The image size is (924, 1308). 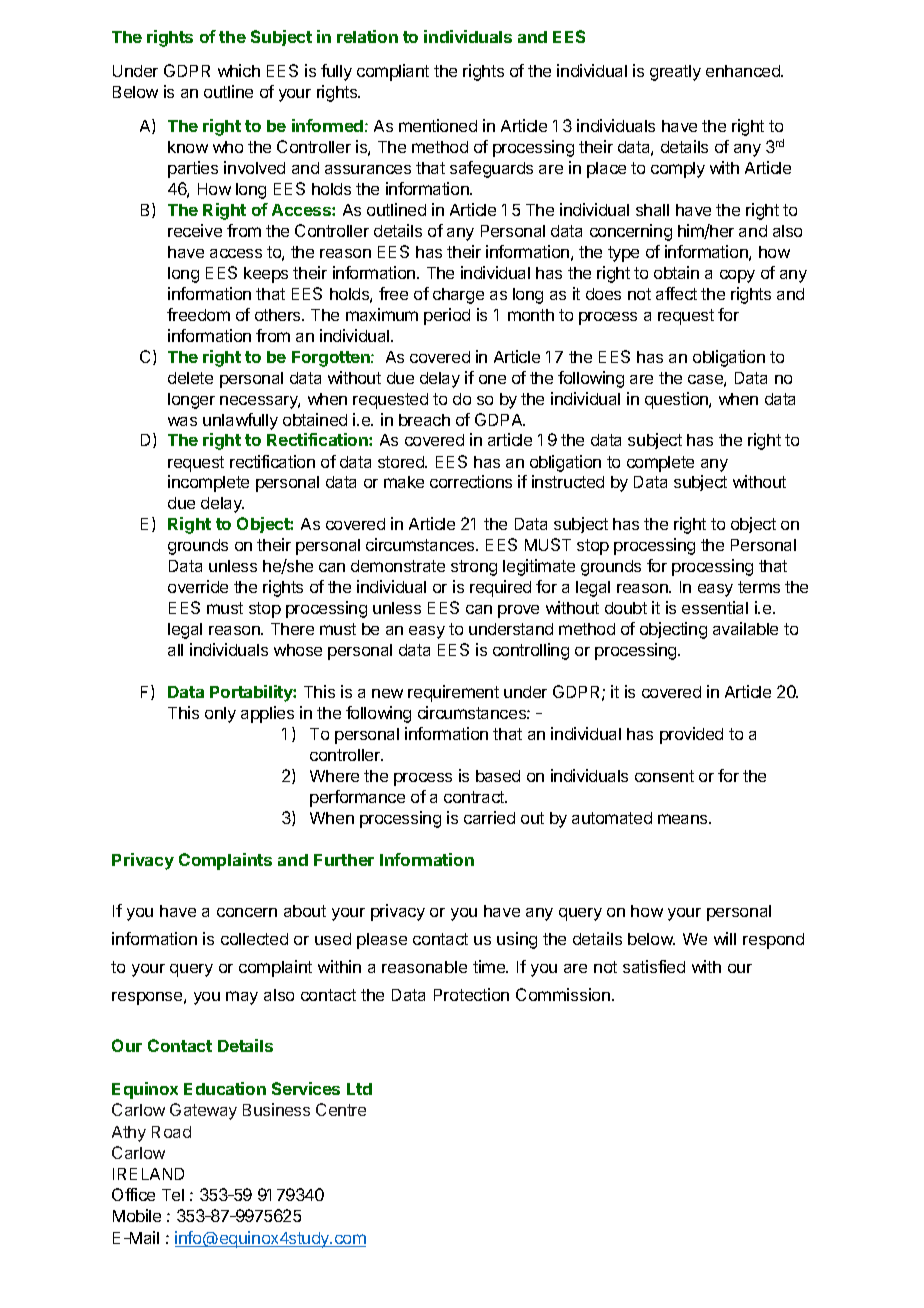 What do you see at coordinates (490, 966) in the screenshot?
I see `time` at bounding box center [490, 966].
